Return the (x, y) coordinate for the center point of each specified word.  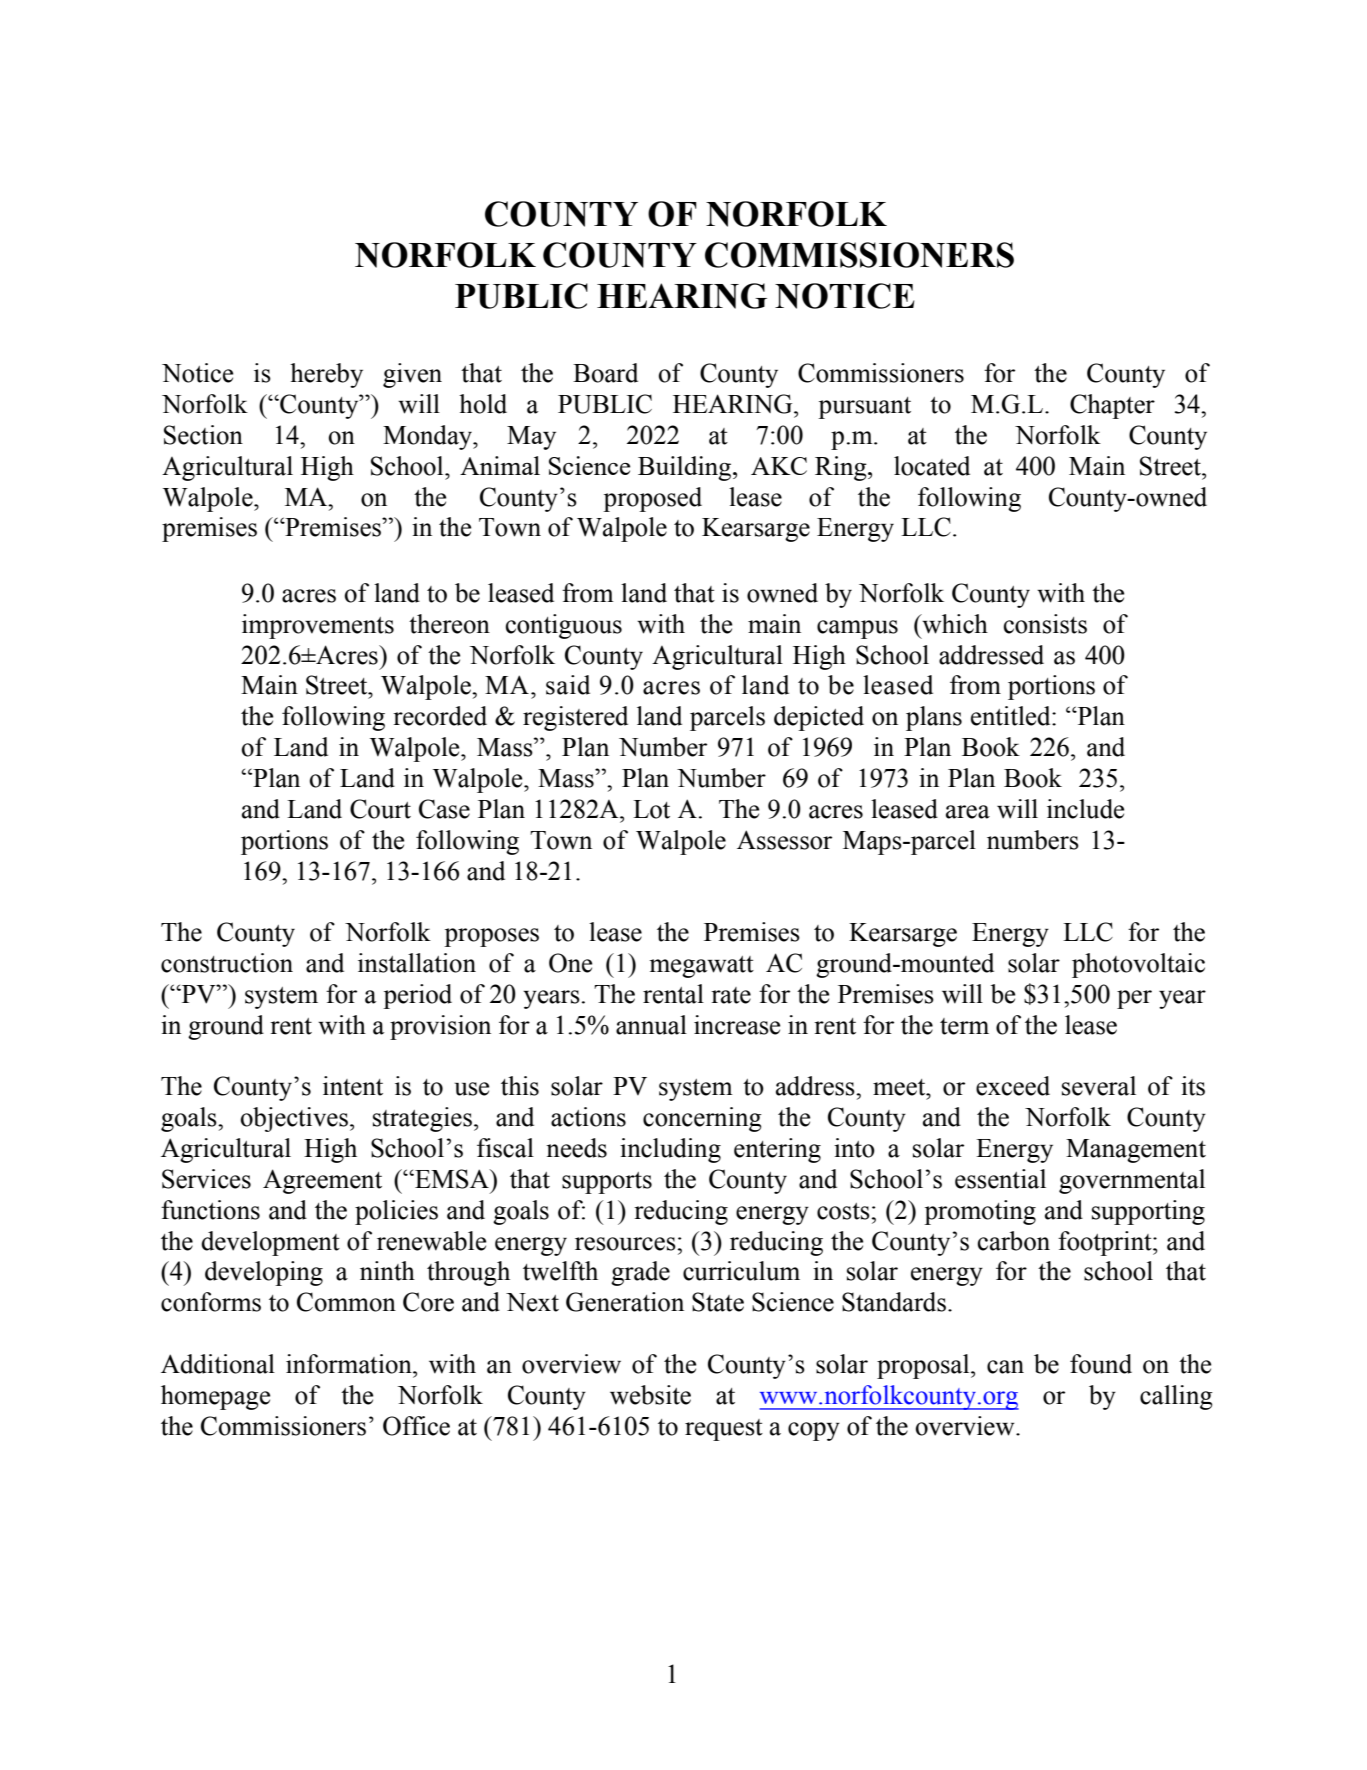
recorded (440, 716)
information (350, 1364)
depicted (819, 718)
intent (353, 1086)
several (1099, 1086)
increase (737, 1025)
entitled (1012, 716)
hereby (326, 375)
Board (605, 373)
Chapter (1112, 406)
